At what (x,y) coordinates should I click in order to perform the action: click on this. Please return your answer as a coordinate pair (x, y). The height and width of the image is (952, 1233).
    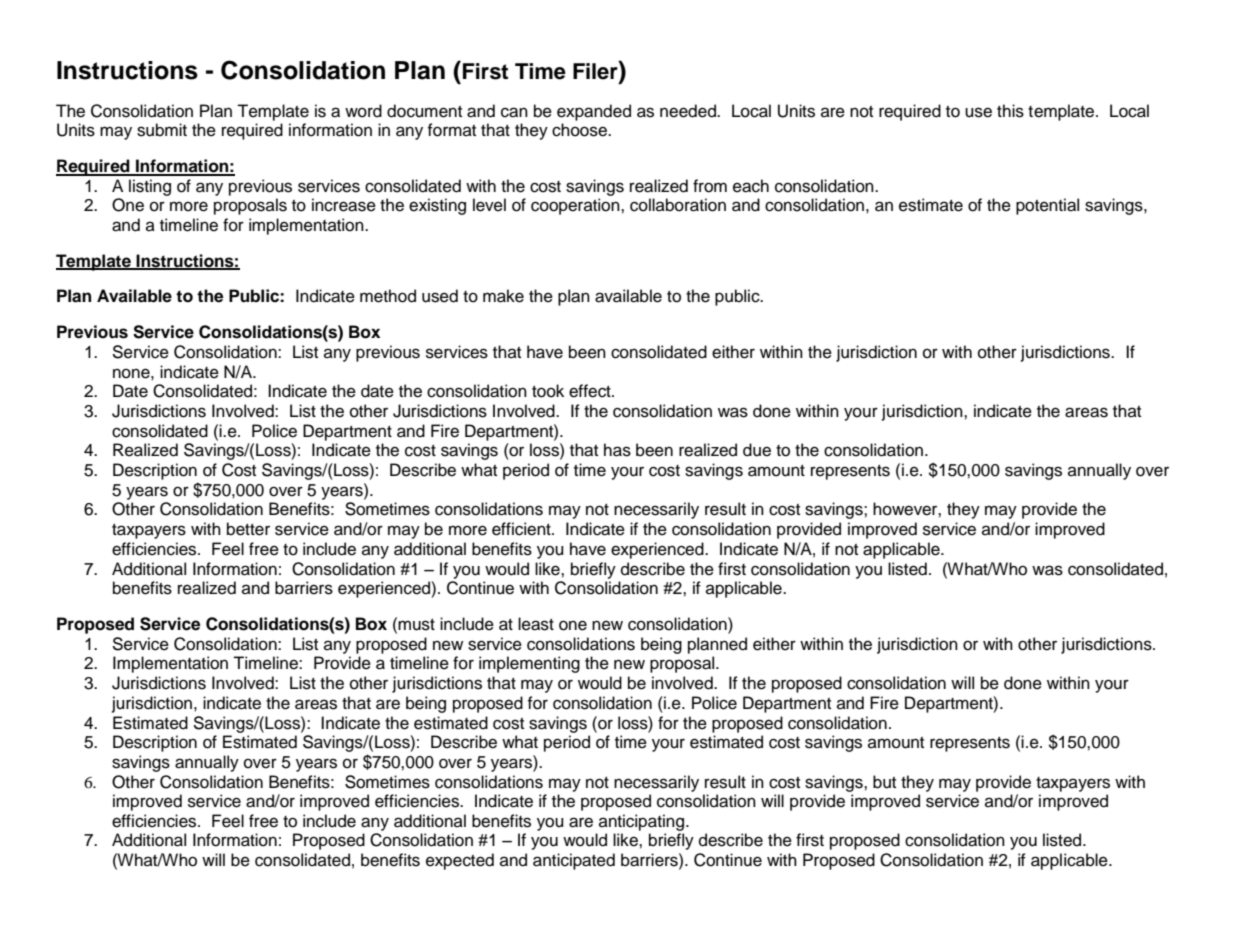
    Looking at the image, I should click on (1010, 111).
